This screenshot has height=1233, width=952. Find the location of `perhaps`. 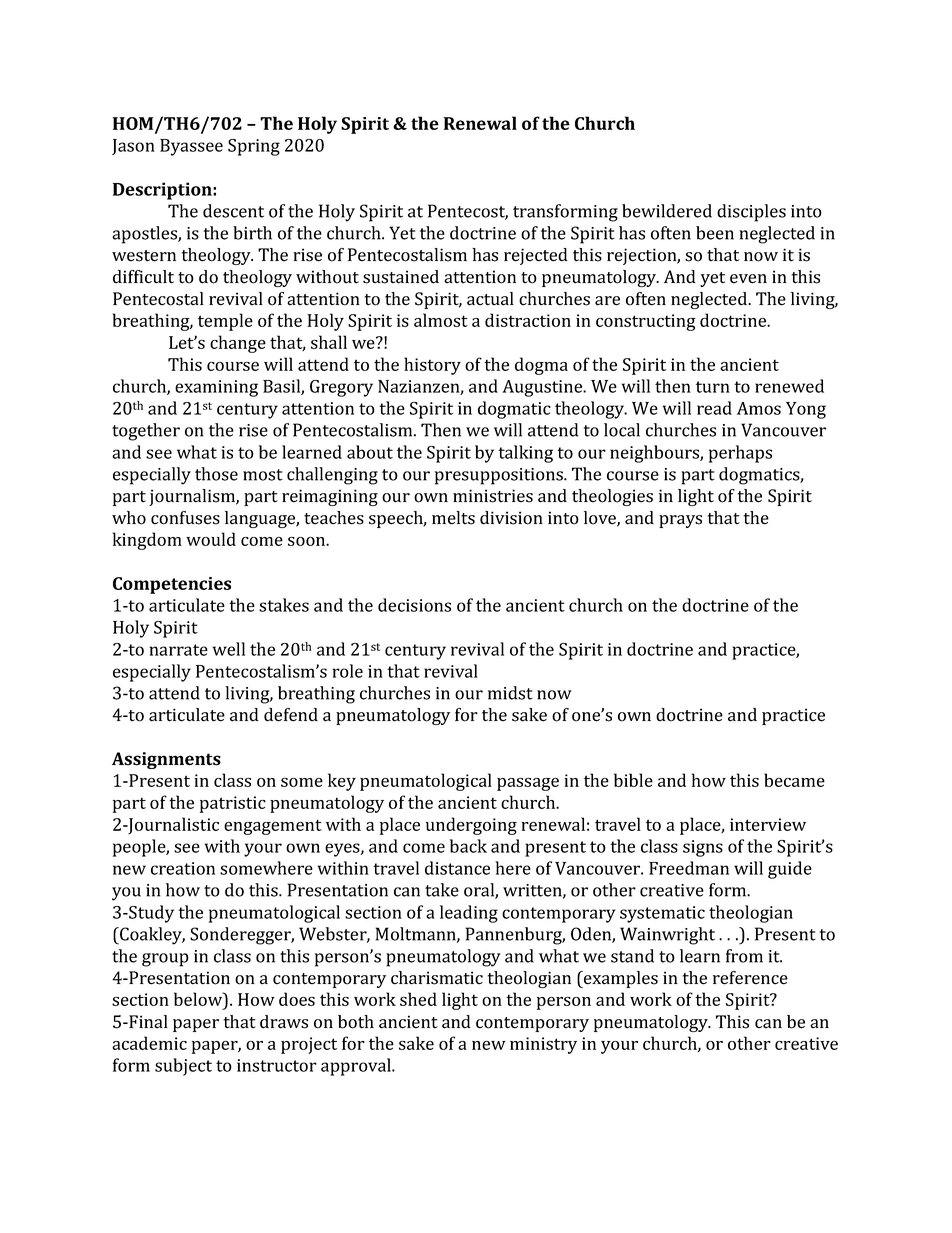

perhaps is located at coordinates (740, 454).
